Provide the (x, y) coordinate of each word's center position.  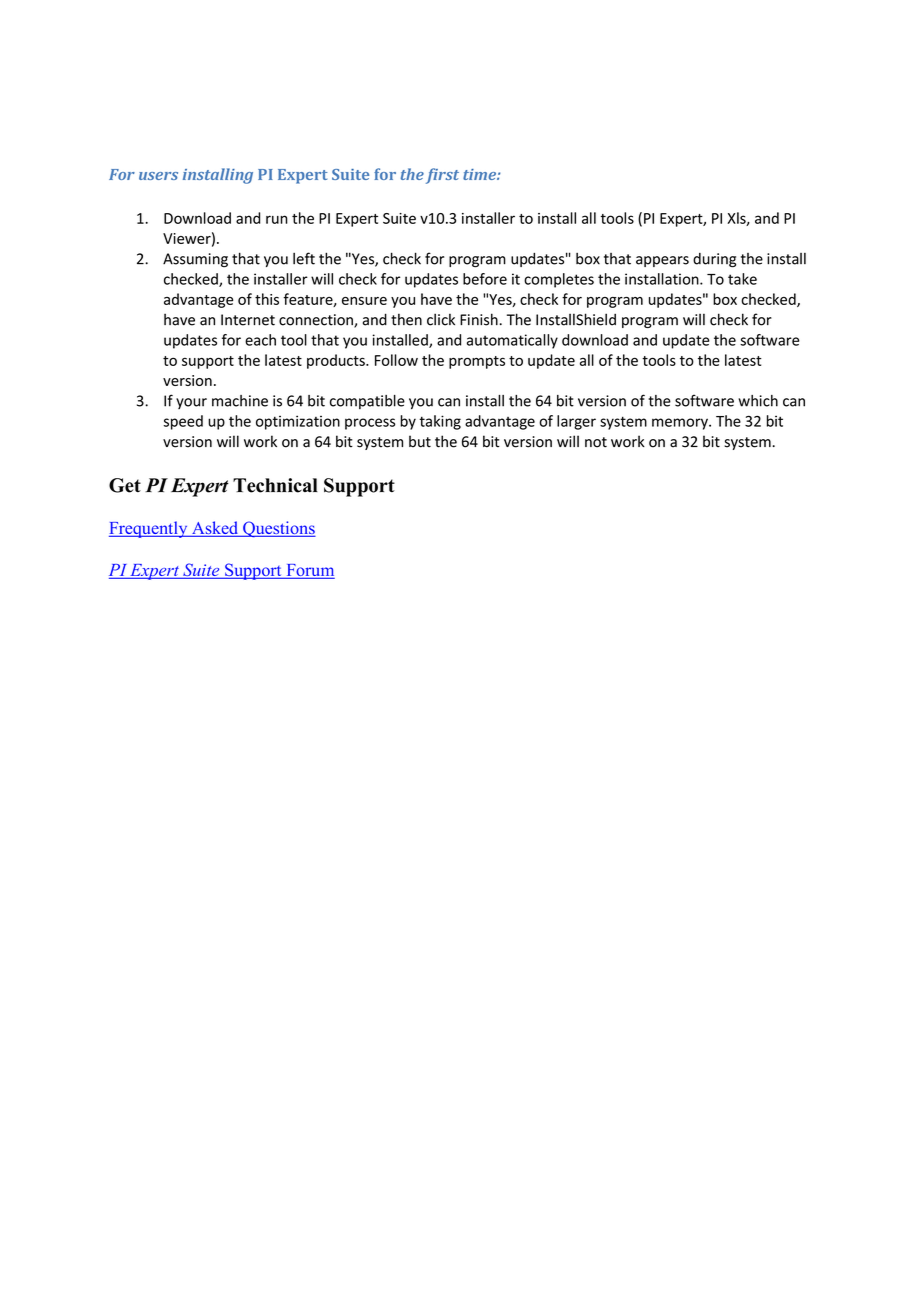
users (158, 176)
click (441, 319)
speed (183, 422)
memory (681, 424)
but (420, 441)
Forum (309, 571)
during (714, 260)
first (442, 176)
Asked (215, 529)
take (742, 279)
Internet (248, 320)
